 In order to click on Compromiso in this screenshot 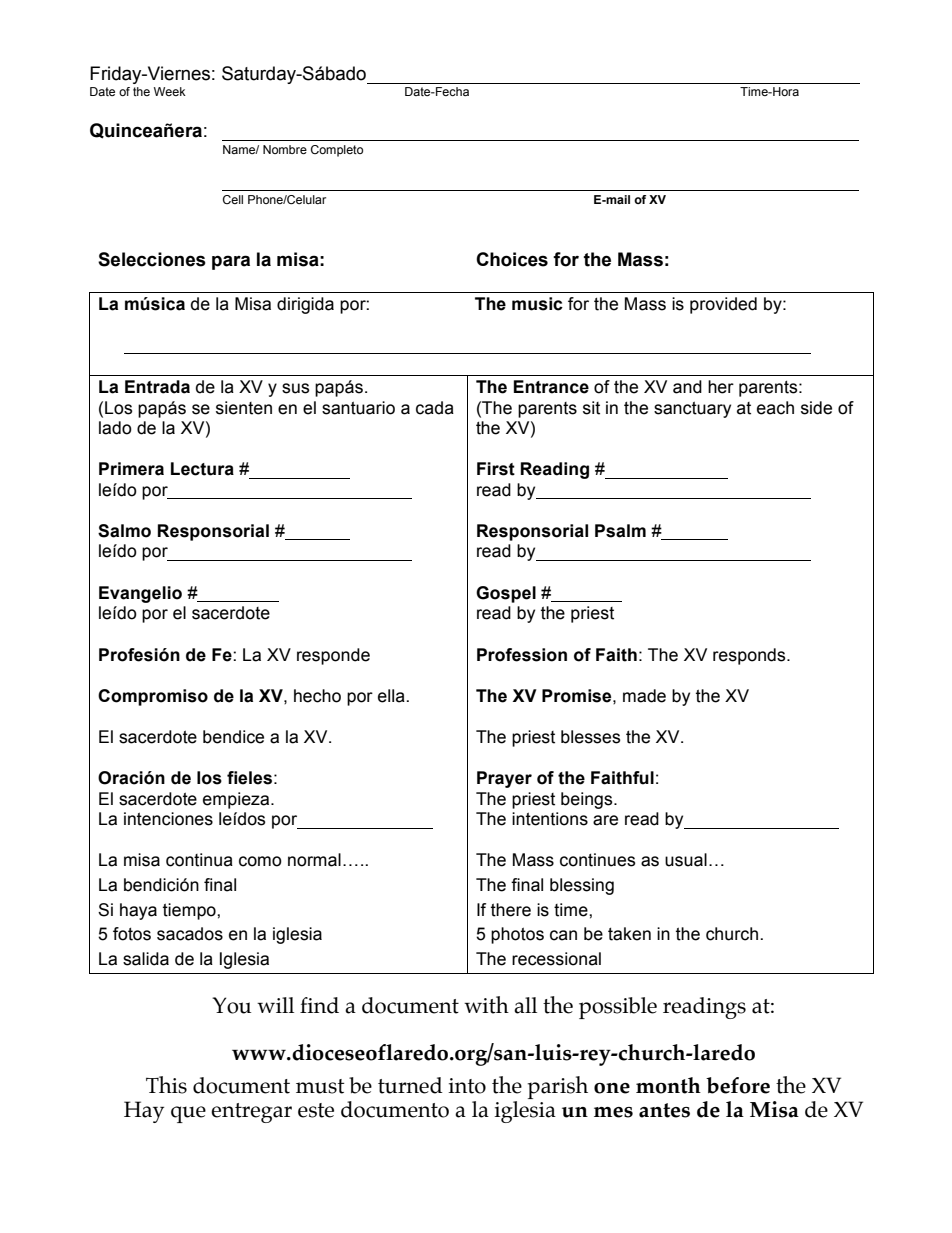, I will do `click(153, 697)`.
